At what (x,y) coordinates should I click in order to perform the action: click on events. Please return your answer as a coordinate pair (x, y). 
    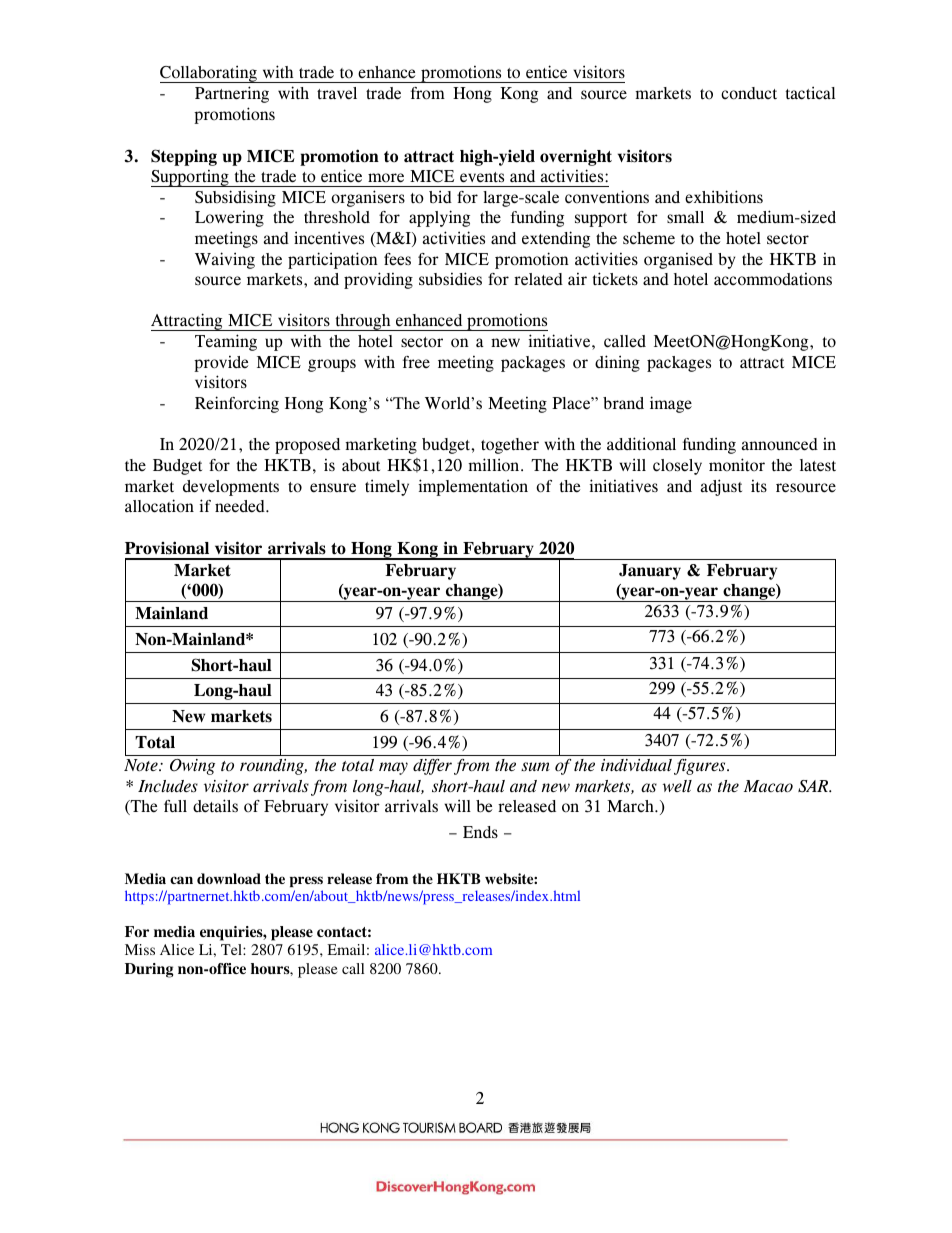
    Looking at the image, I should click on (482, 177).
